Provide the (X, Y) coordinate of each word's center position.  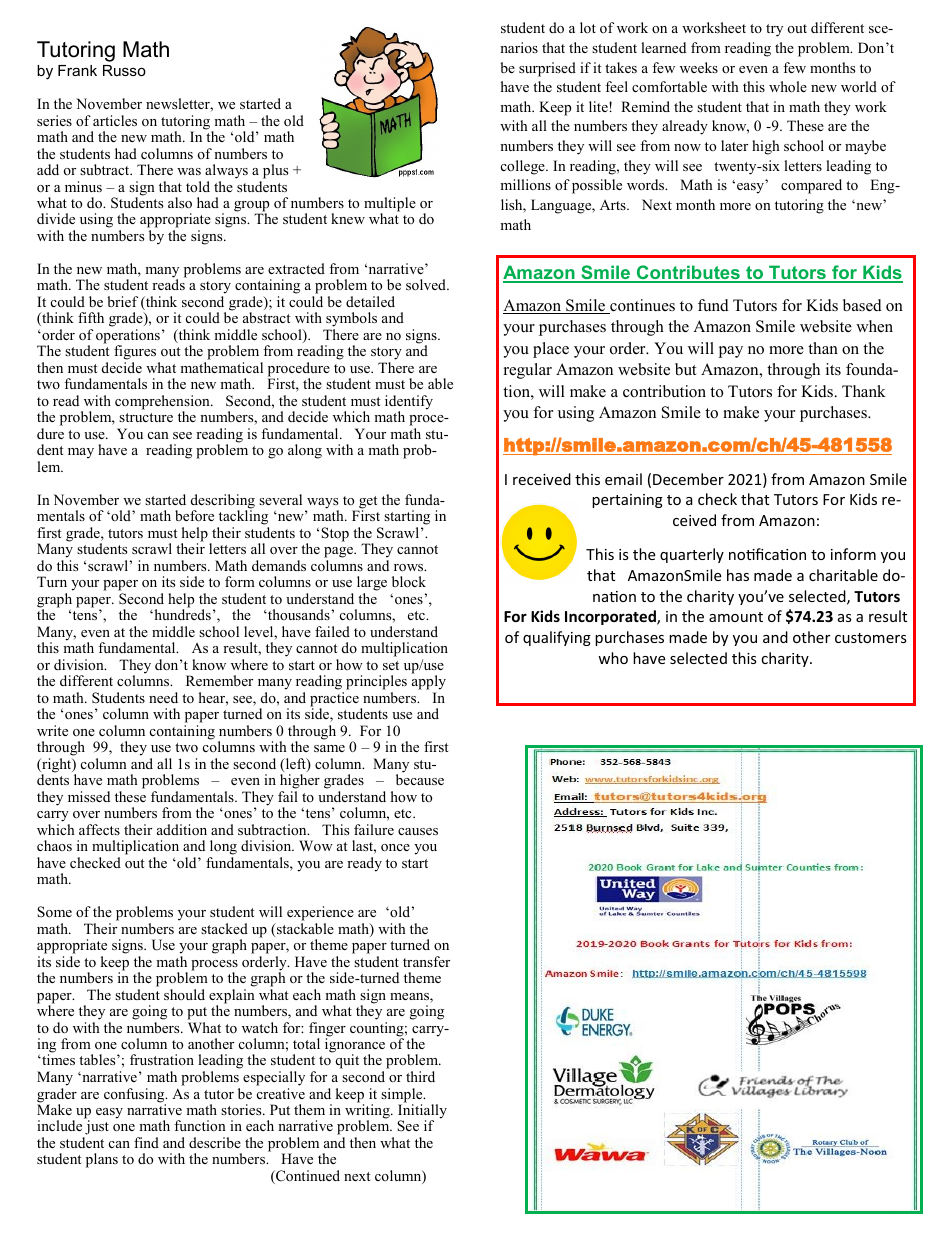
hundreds (181, 613)
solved (427, 284)
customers (871, 638)
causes (418, 831)
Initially (422, 1111)
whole (788, 86)
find (146, 1142)
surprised (547, 69)
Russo (124, 70)
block (409, 581)
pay (730, 352)
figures (136, 354)
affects (99, 829)
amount (736, 617)
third (420, 1076)
